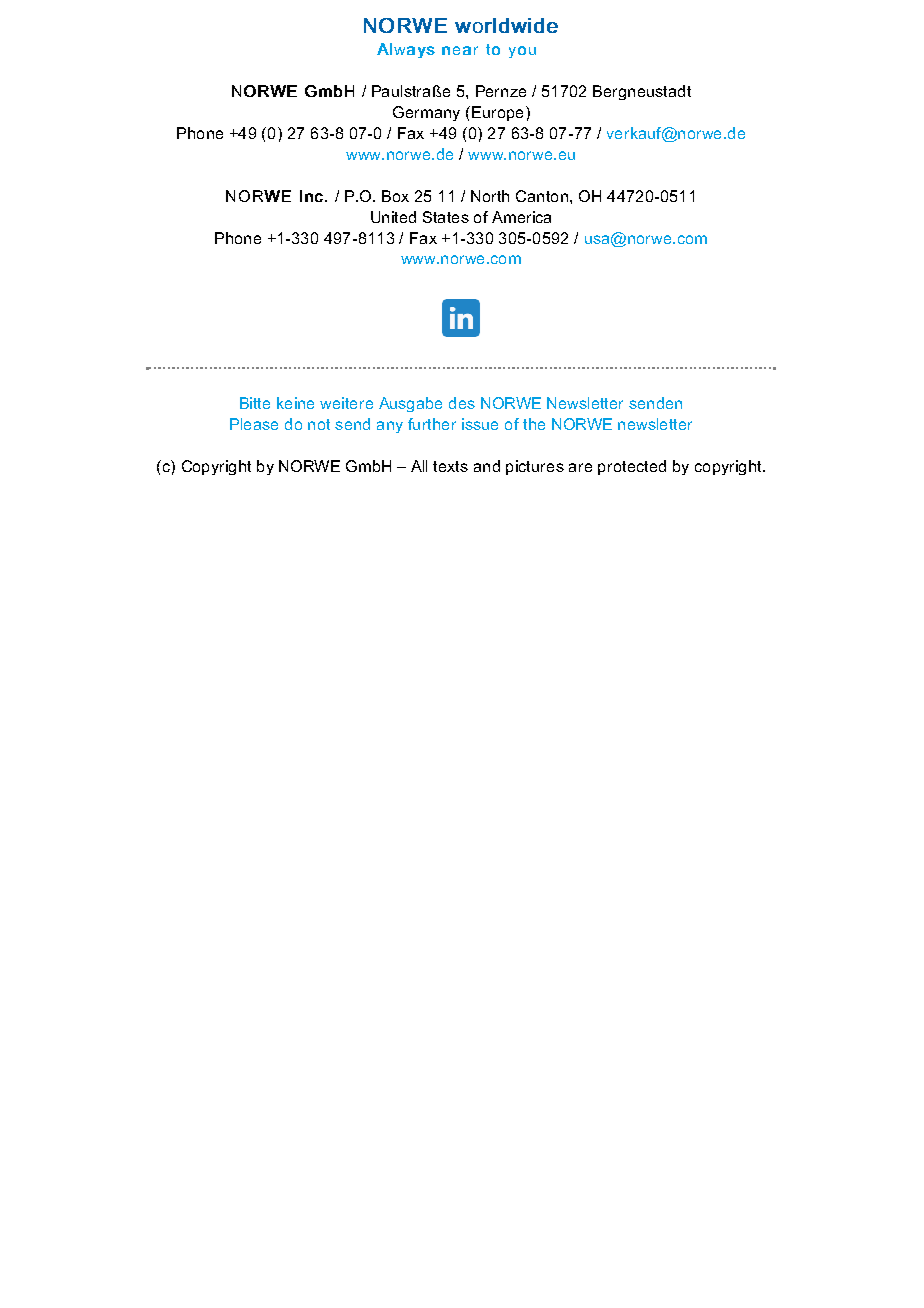 This document has width=924, height=1308. What do you see at coordinates (450, 466) in the document?
I see `texts` at bounding box center [450, 466].
